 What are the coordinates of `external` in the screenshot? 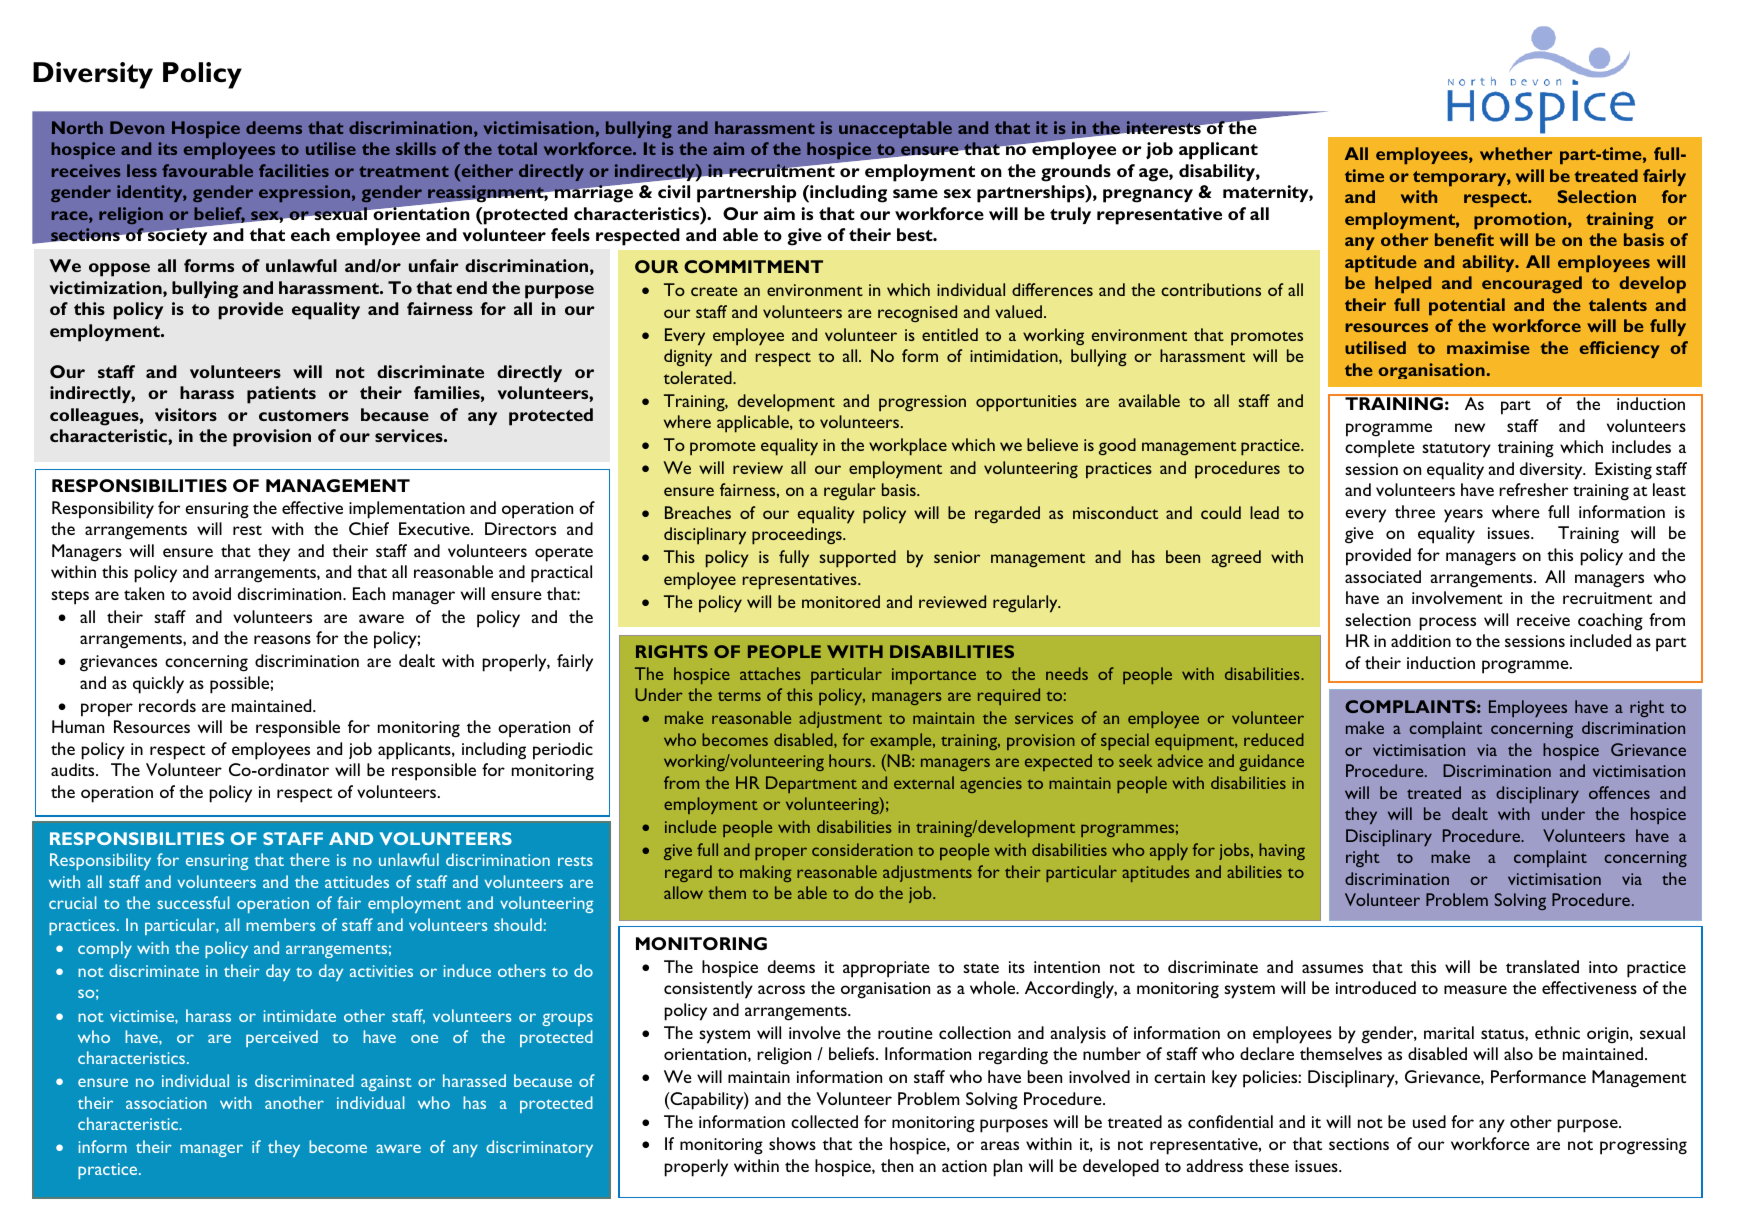 It's located at (924, 782).
